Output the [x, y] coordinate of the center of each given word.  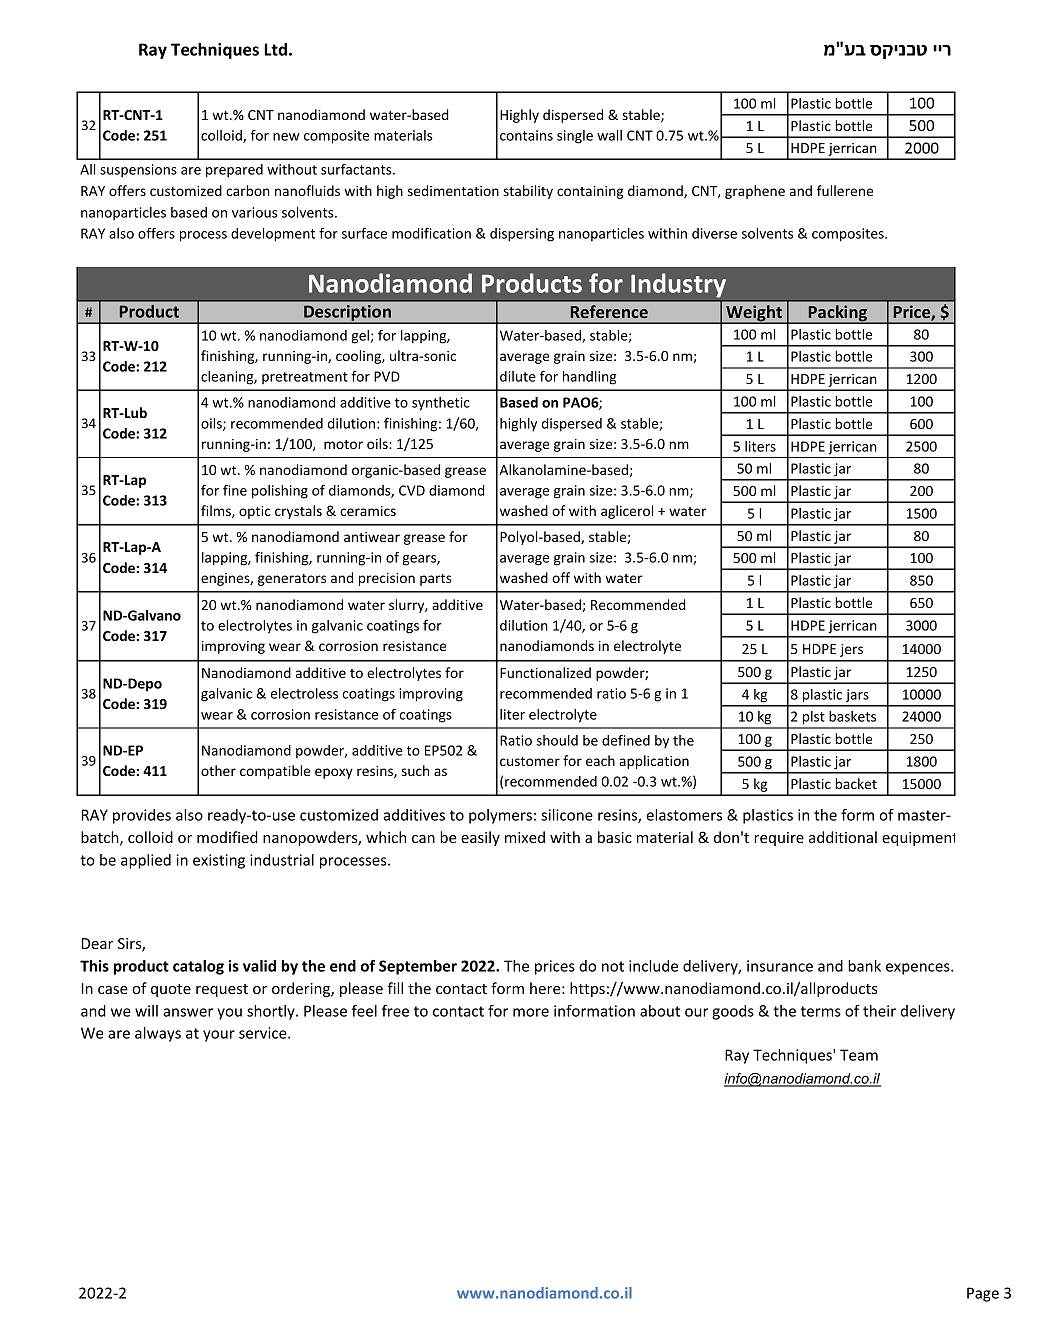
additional [843, 837]
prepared [234, 171]
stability [528, 192]
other [218, 770]
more [531, 1012]
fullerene [845, 190]
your [219, 1036]
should [557, 740]
